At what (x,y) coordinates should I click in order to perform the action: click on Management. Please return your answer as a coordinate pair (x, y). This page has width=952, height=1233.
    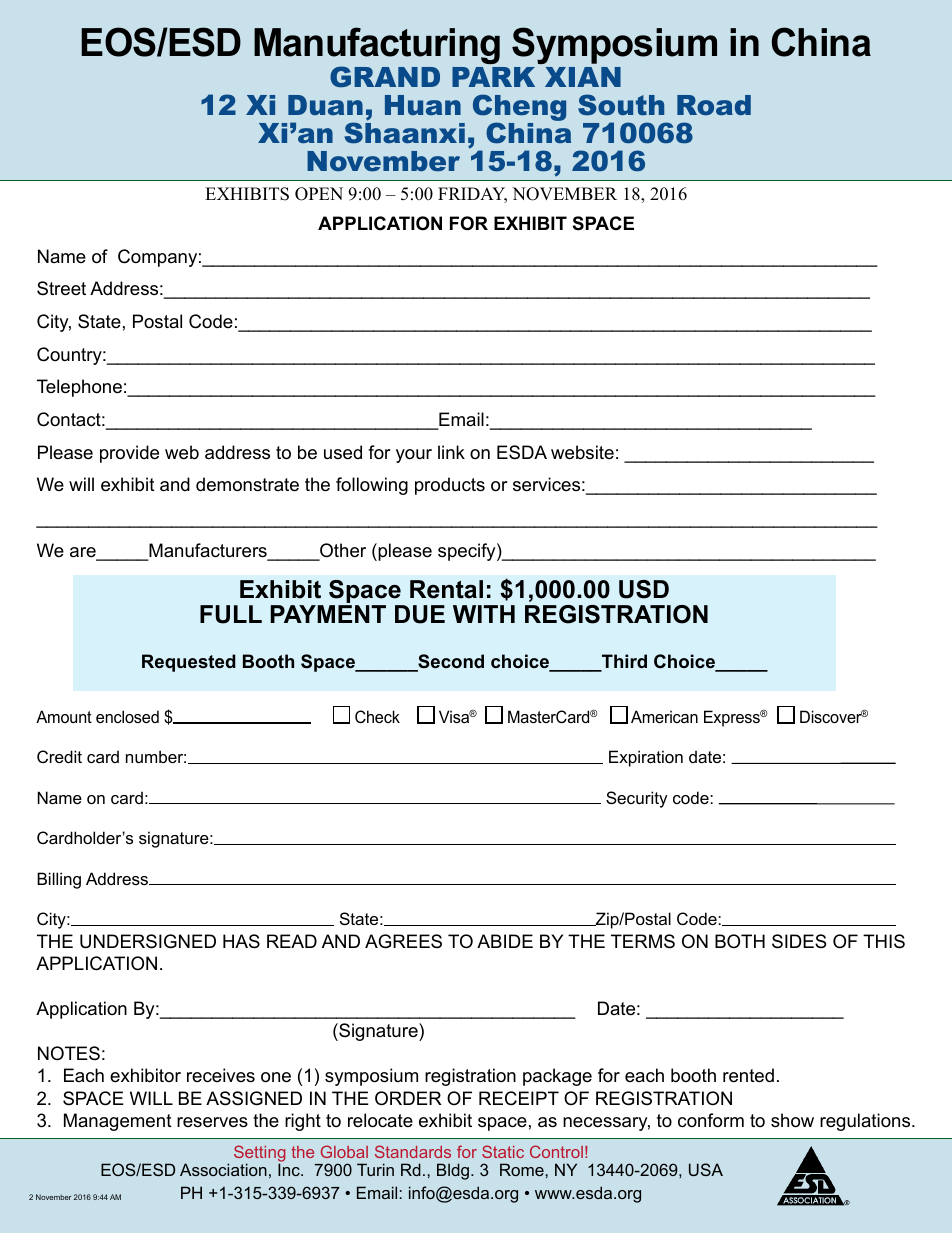
    Looking at the image, I should click on (118, 1122).
